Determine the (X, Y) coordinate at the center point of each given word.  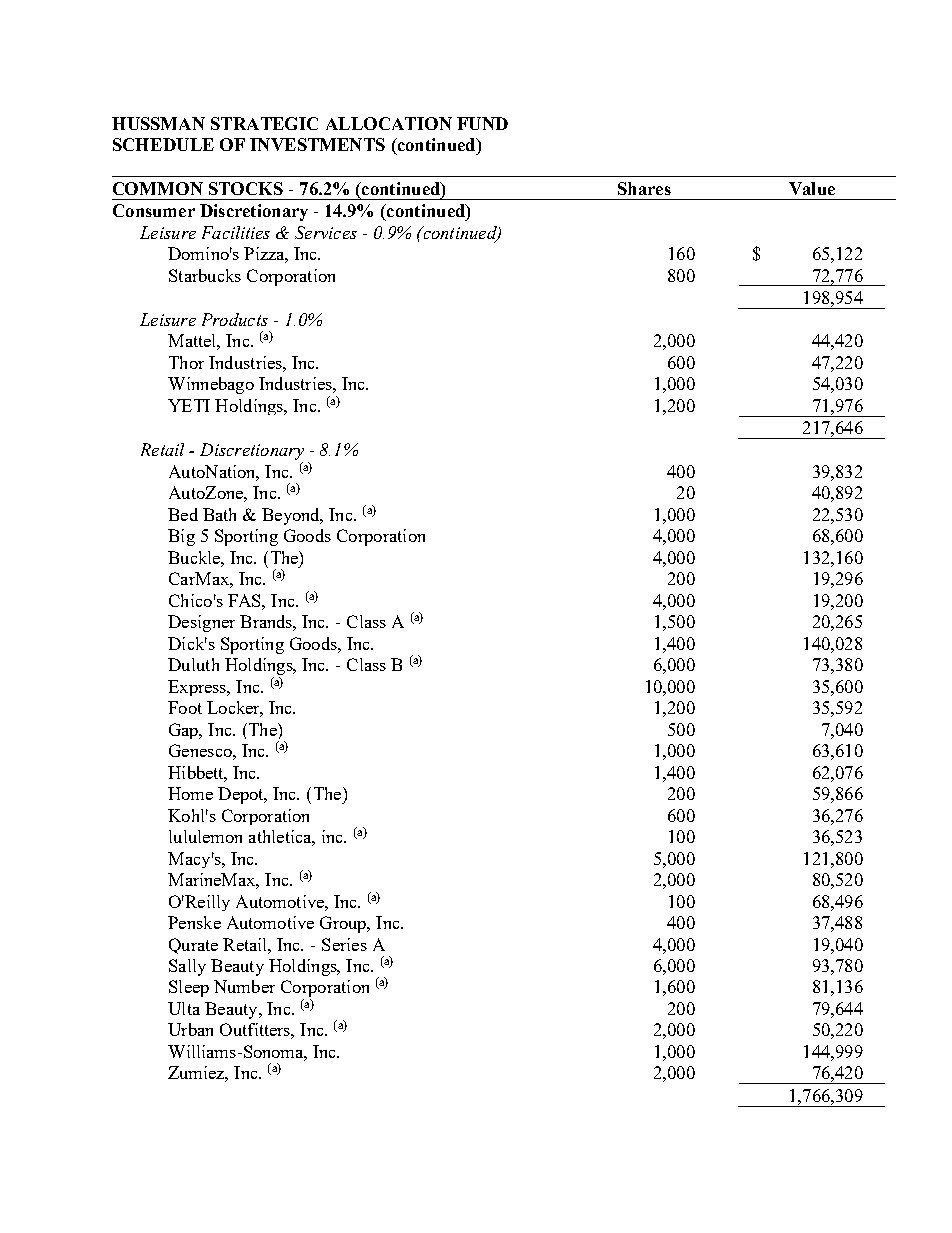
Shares (644, 188)
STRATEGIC (264, 123)
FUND (482, 123)
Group (344, 924)
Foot (185, 707)
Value (812, 188)
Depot (242, 795)
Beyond (292, 516)
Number (244, 986)
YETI (189, 405)
